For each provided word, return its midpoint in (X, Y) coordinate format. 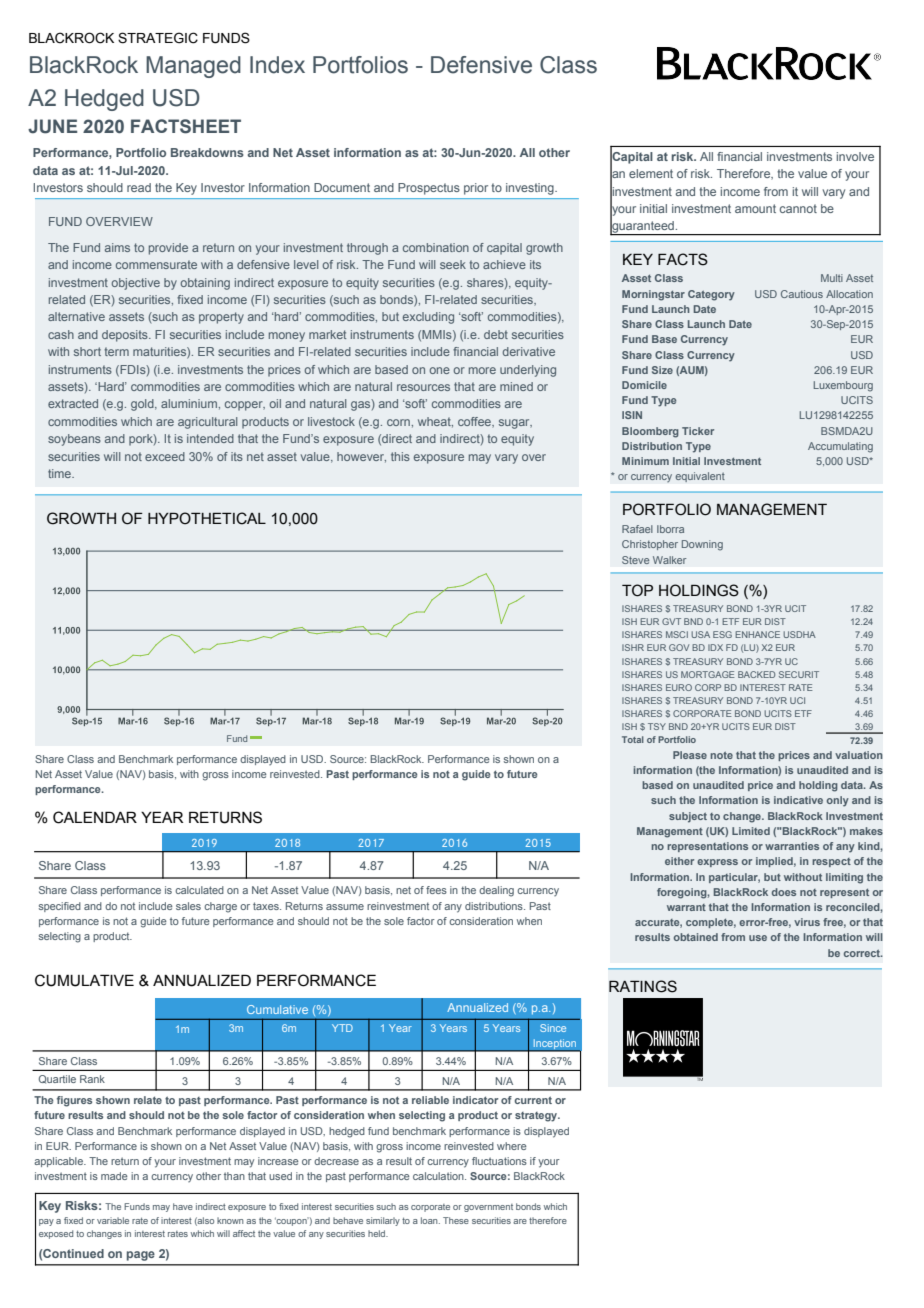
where (512, 1146)
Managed (193, 67)
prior (476, 189)
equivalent (700, 477)
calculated (199, 890)
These (456, 1220)
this (400, 456)
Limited (751, 831)
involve (855, 156)
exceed (165, 456)
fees (436, 890)
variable (113, 1220)
